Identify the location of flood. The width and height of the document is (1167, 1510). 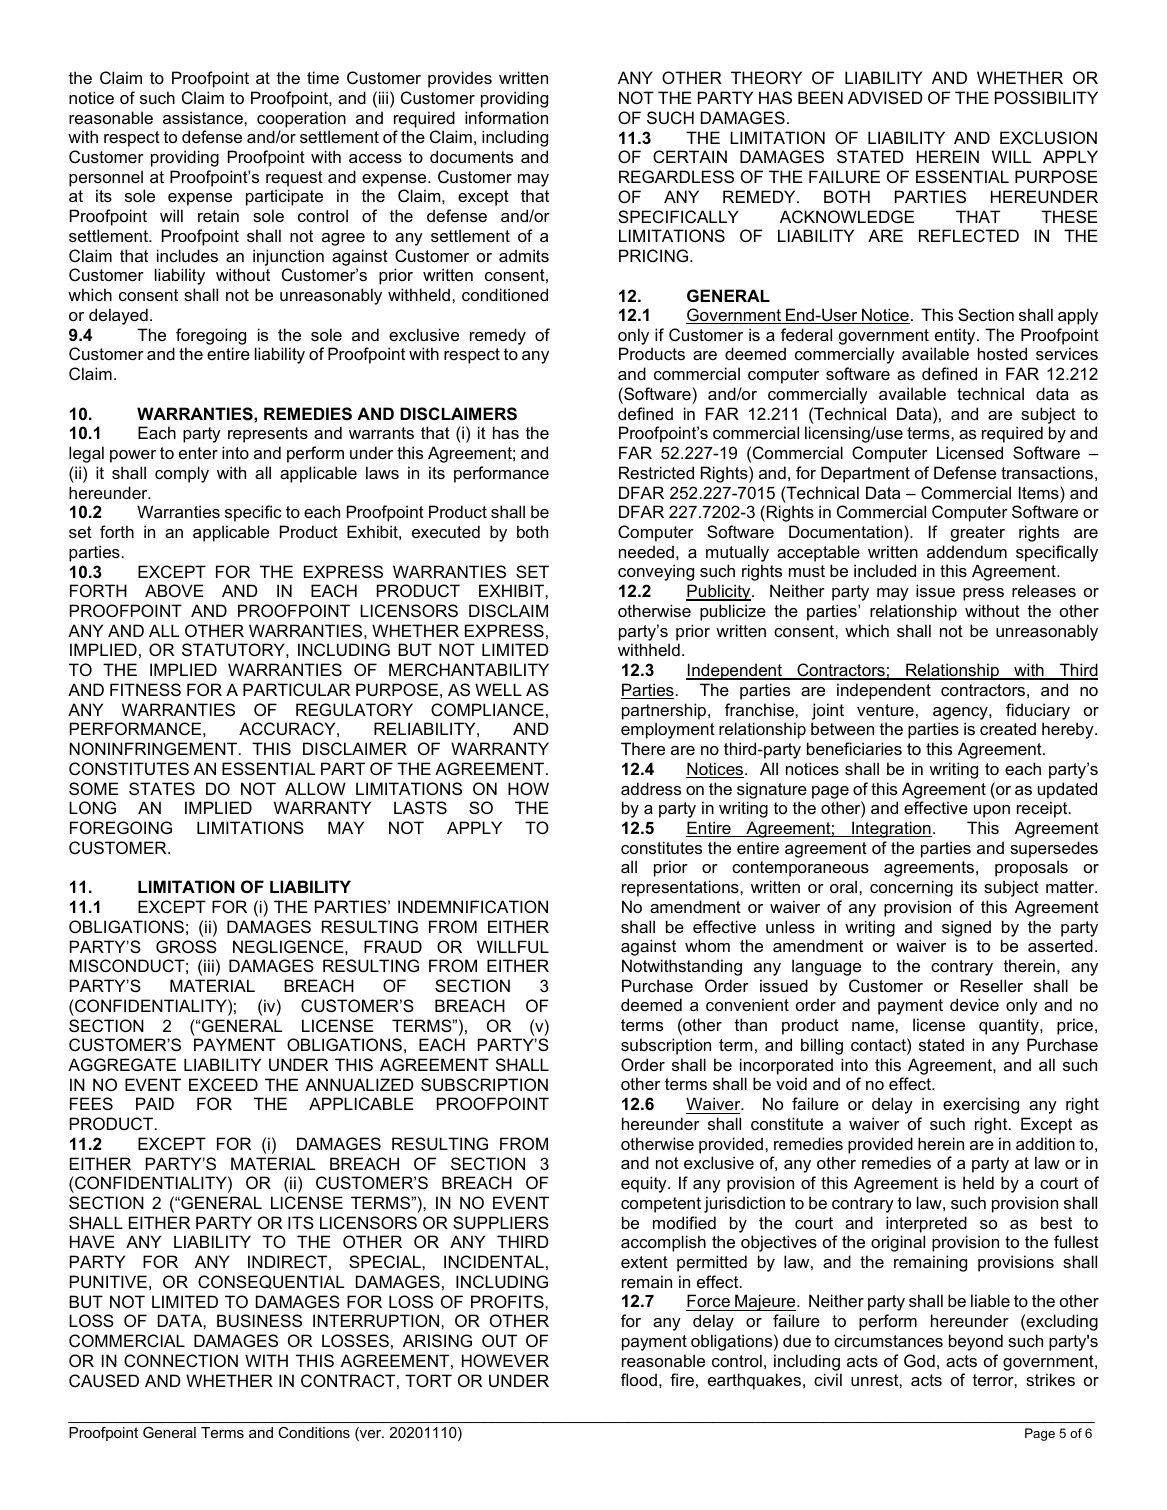
(639, 1379).
